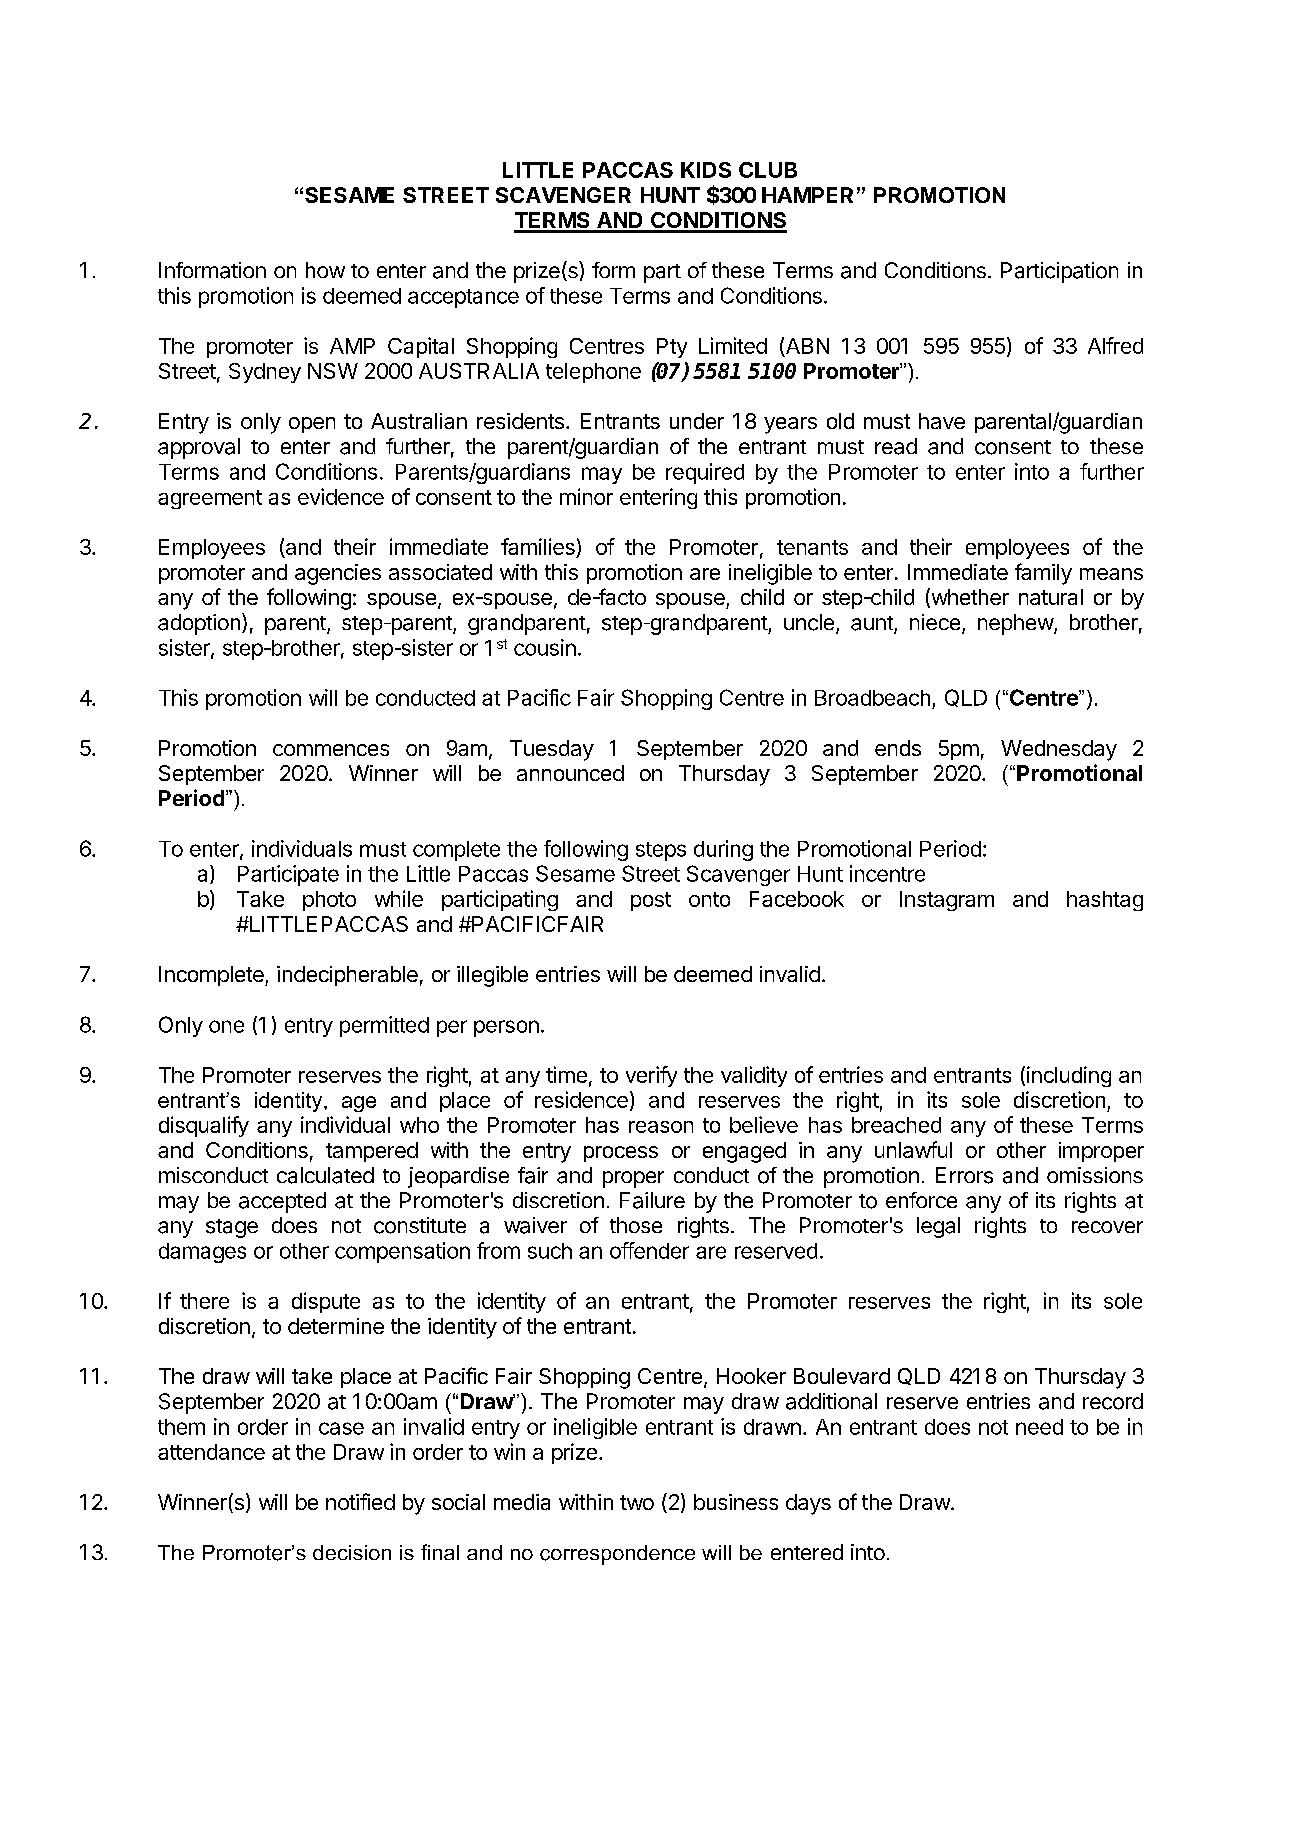  Describe the element at coordinates (329, 901) in the image. I see `photo` at that location.
